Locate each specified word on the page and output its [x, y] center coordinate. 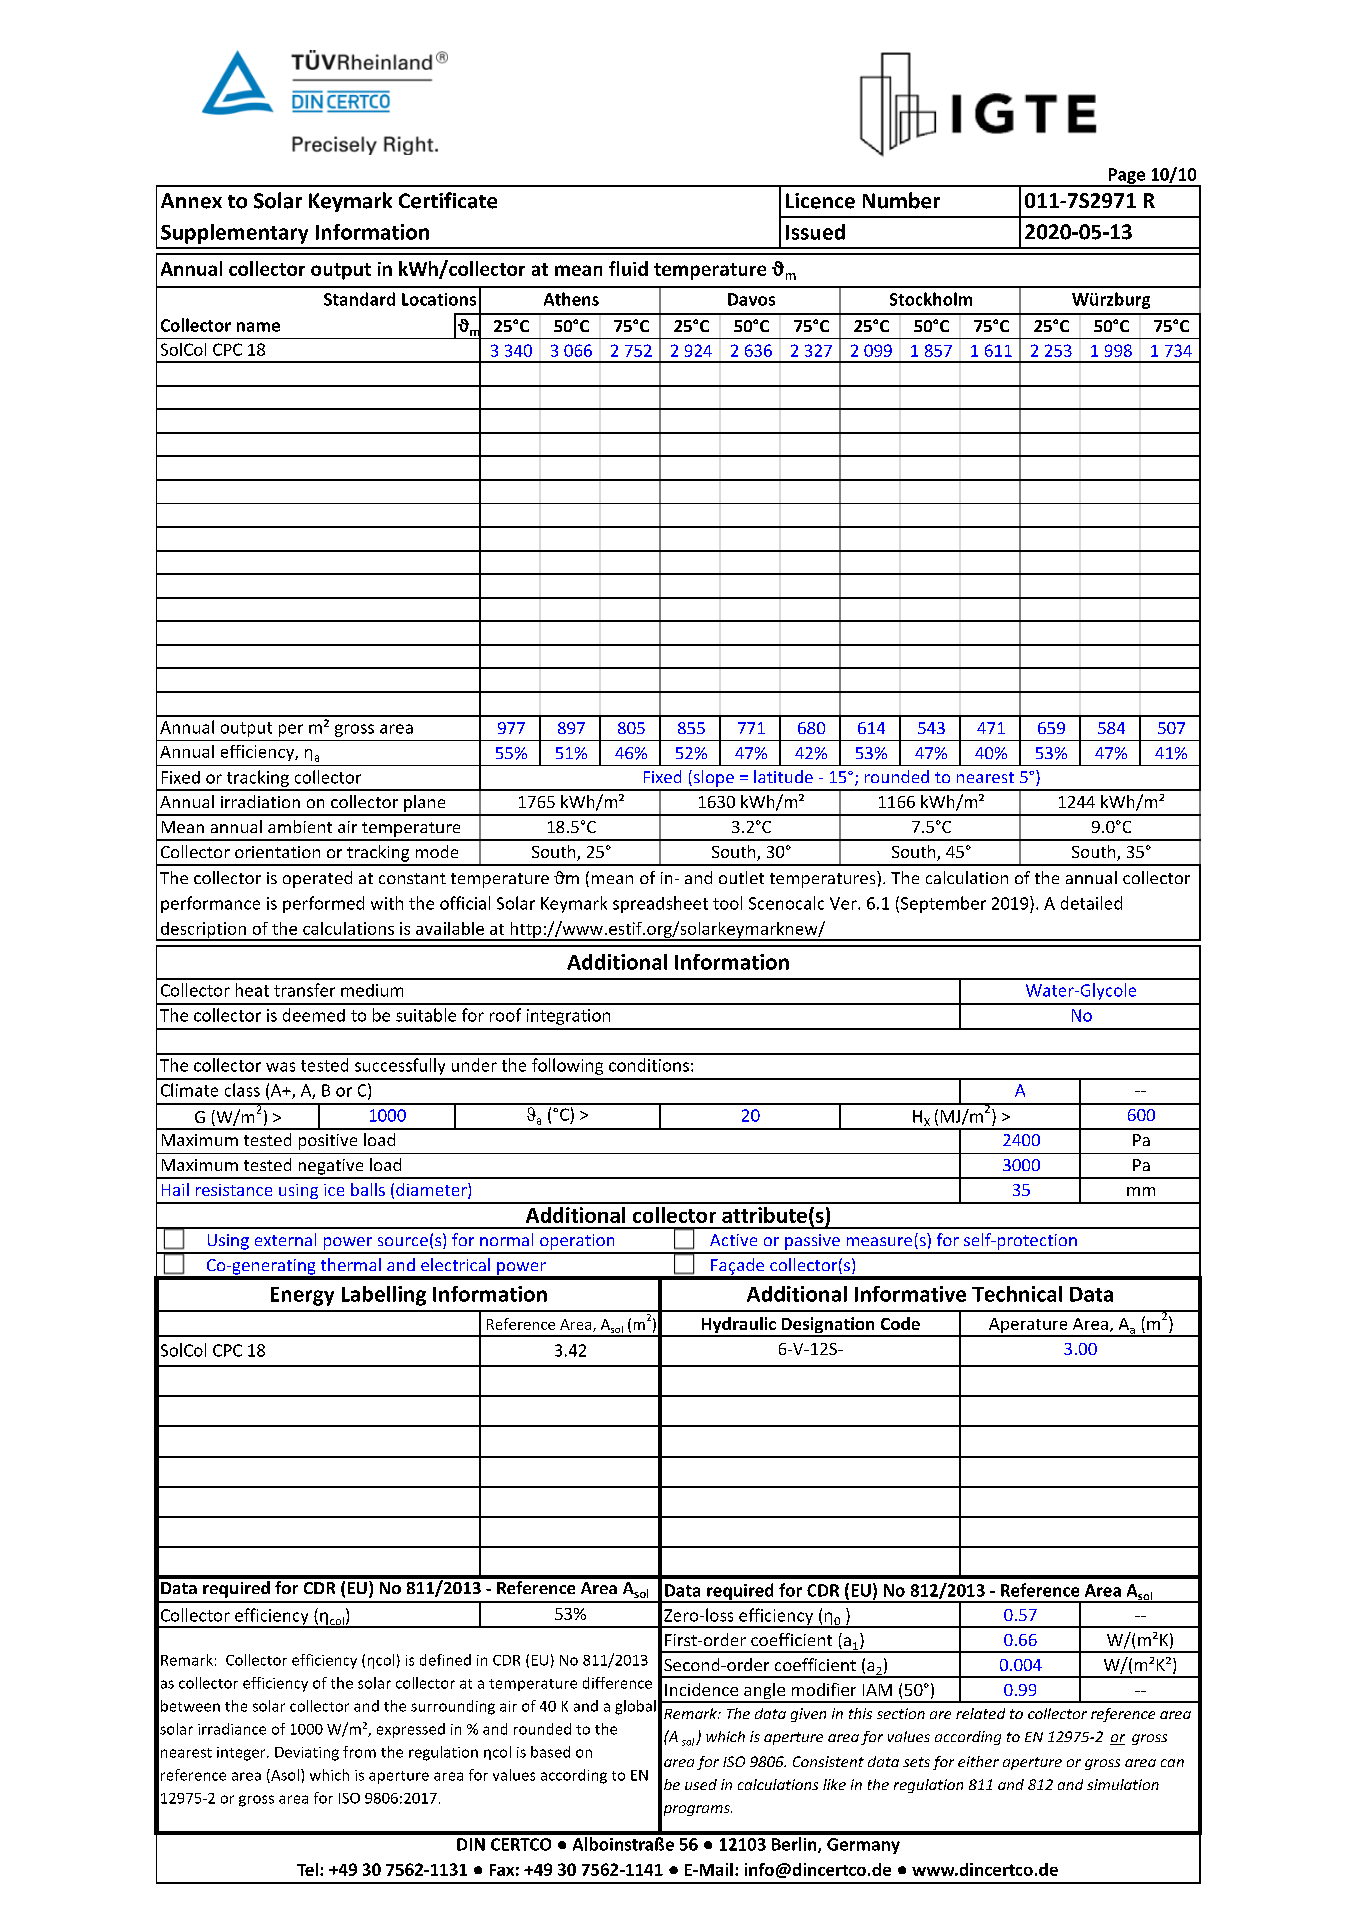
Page [1127, 177]
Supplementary [234, 234]
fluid [628, 268]
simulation [1123, 1784]
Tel [307, 1869]
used [701, 1784]
